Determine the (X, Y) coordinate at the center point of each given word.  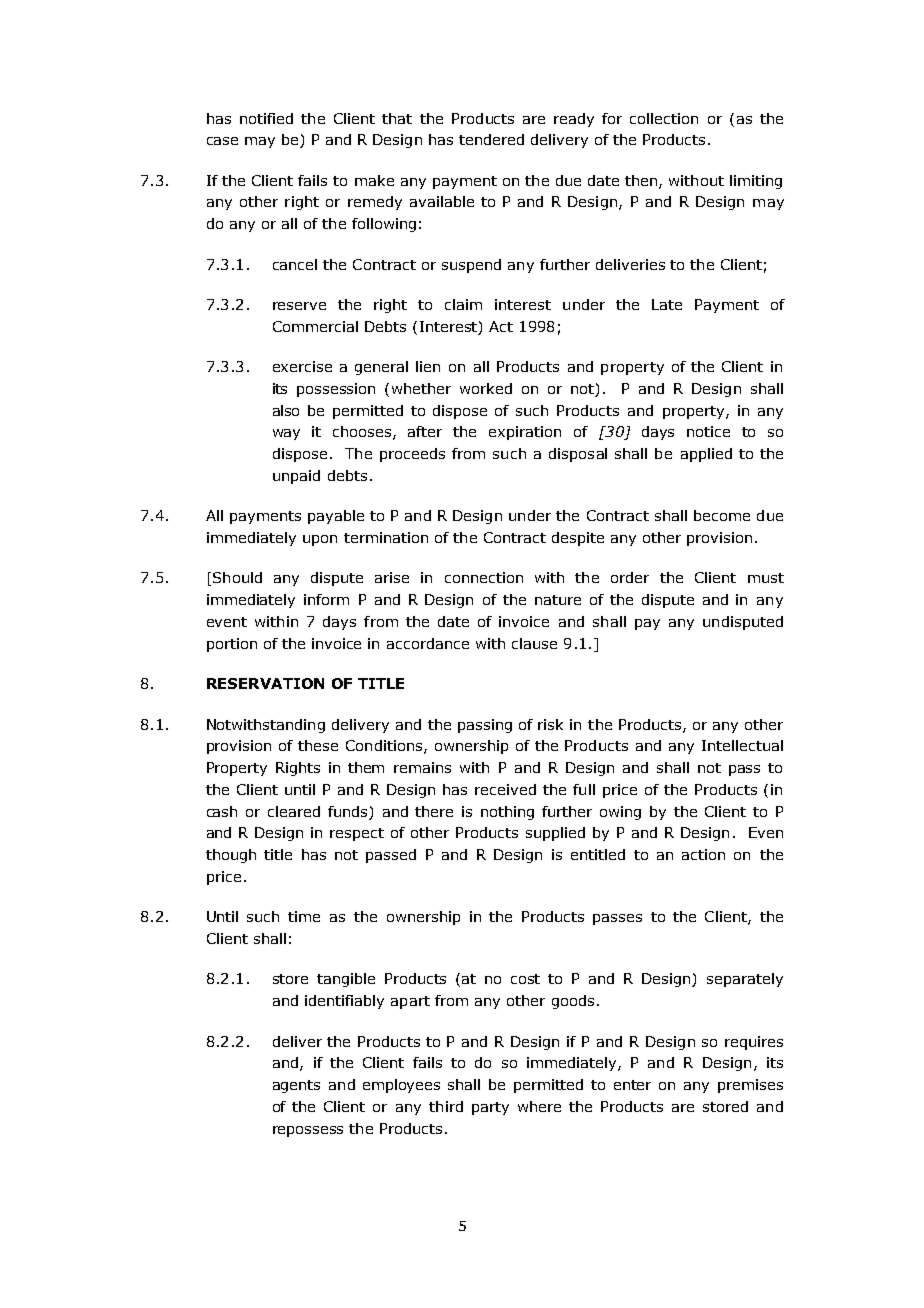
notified (266, 118)
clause (534, 643)
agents (296, 1086)
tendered (491, 139)
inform (326, 599)
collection (664, 118)
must (766, 578)
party (490, 1108)
